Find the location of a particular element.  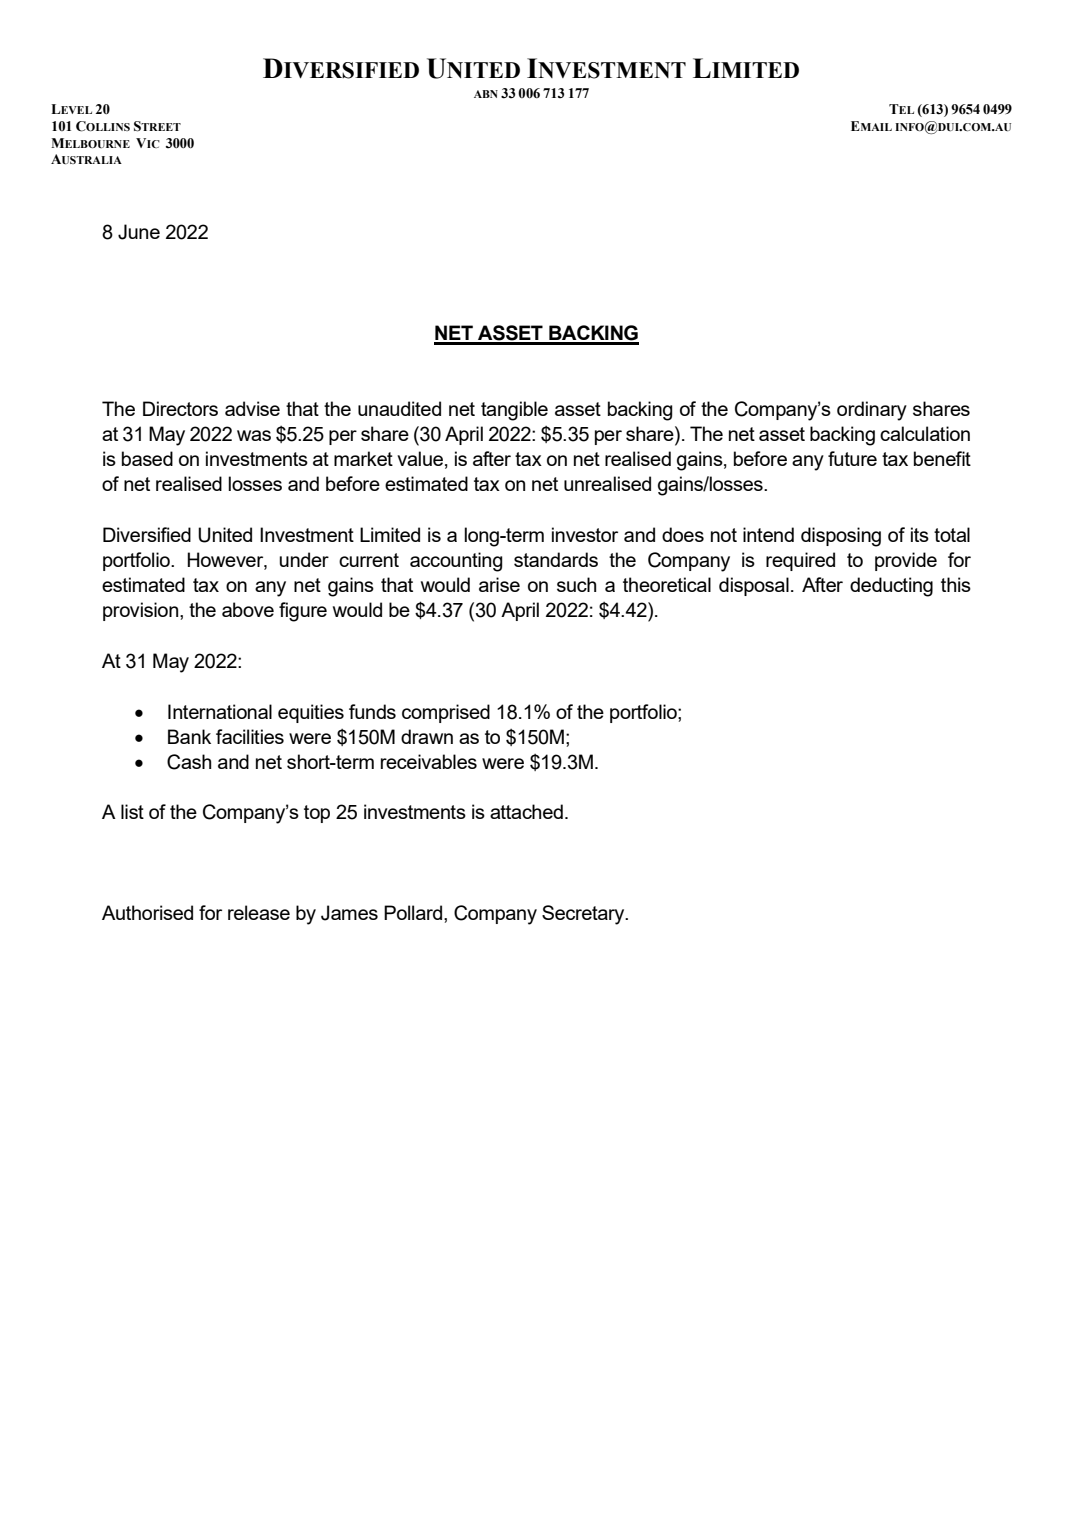

release is located at coordinates (259, 912).
